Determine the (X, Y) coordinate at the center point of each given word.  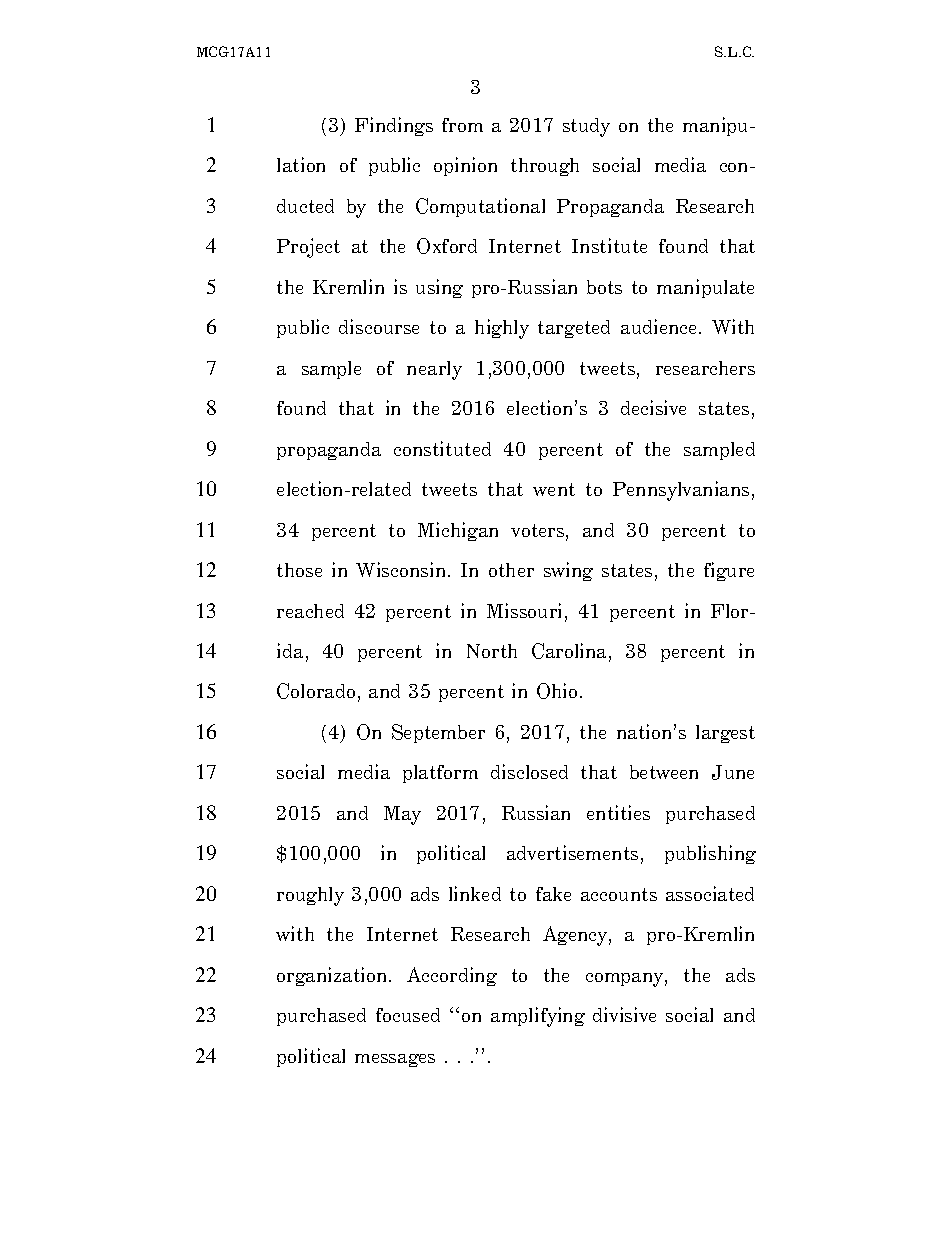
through (545, 167)
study (586, 127)
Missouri (526, 612)
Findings (394, 126)
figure (729, 571)
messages (395, 1060)
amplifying (538, 1017)
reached (310, 611)
